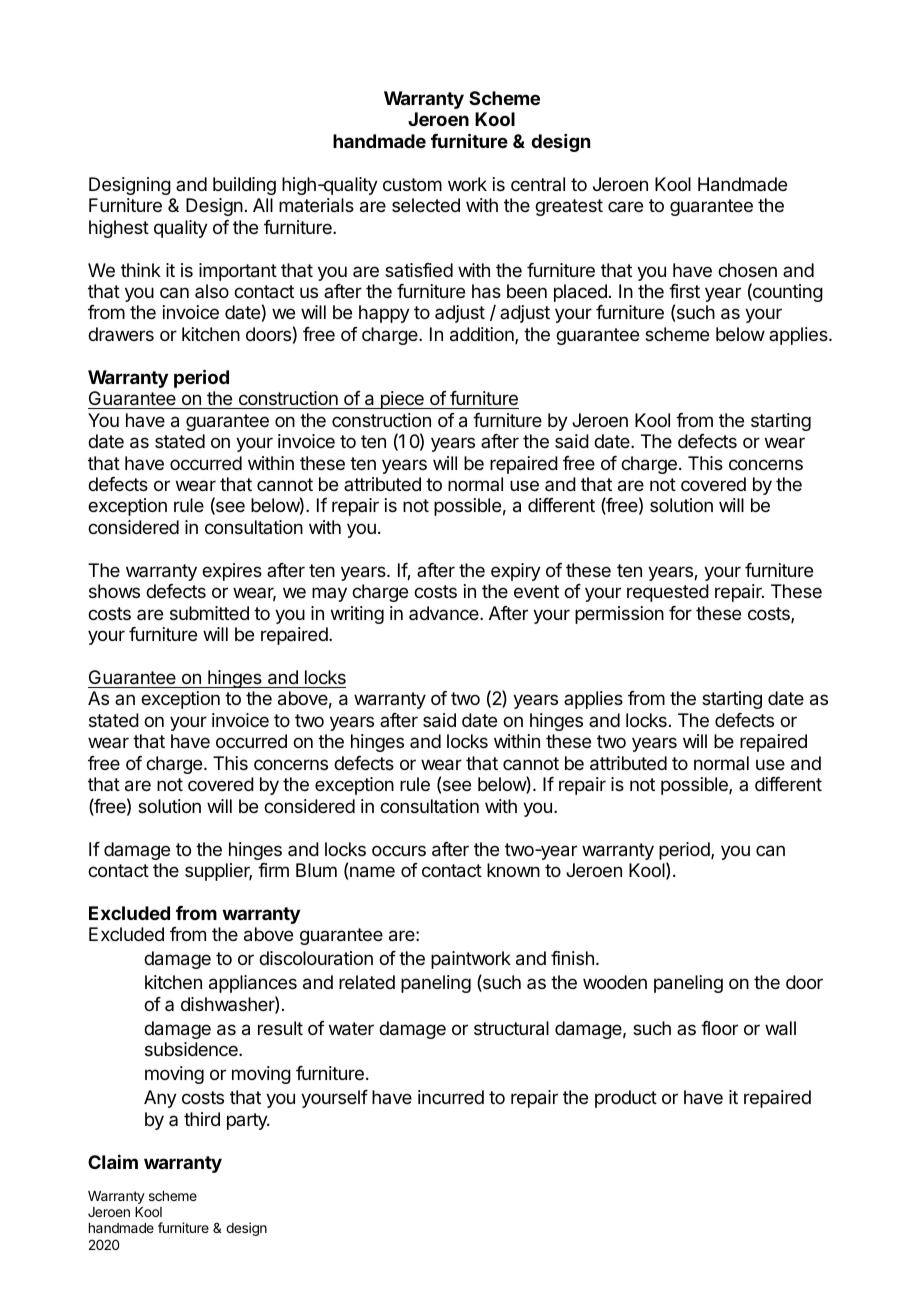 The height and width of the image is (1308, 924). What do you see at coordinates (244, 186) in the image?
I see `building` at bounding box center [244, 186].
